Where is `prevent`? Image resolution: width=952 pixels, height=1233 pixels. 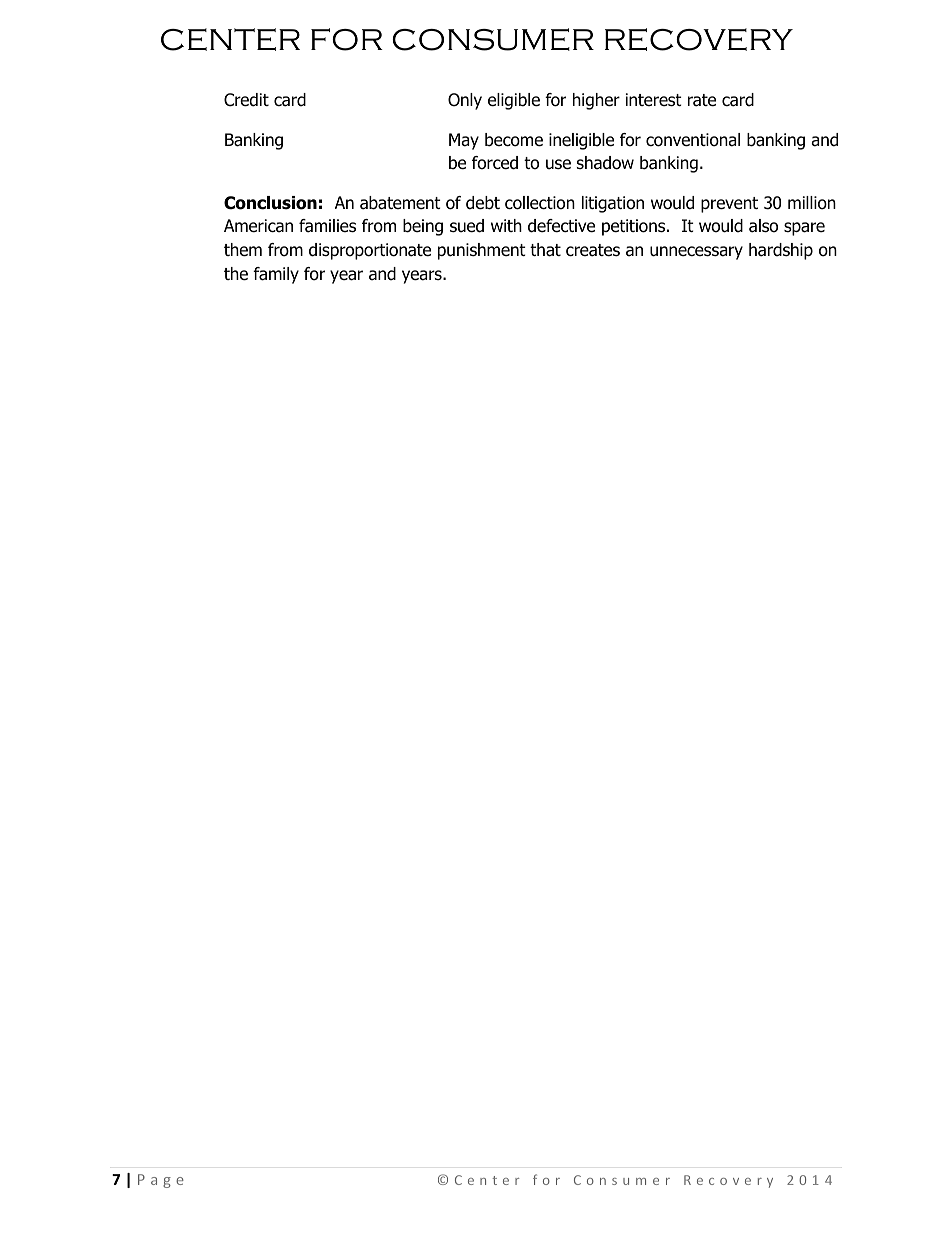
prevent is located at coordinates (729, 205).
